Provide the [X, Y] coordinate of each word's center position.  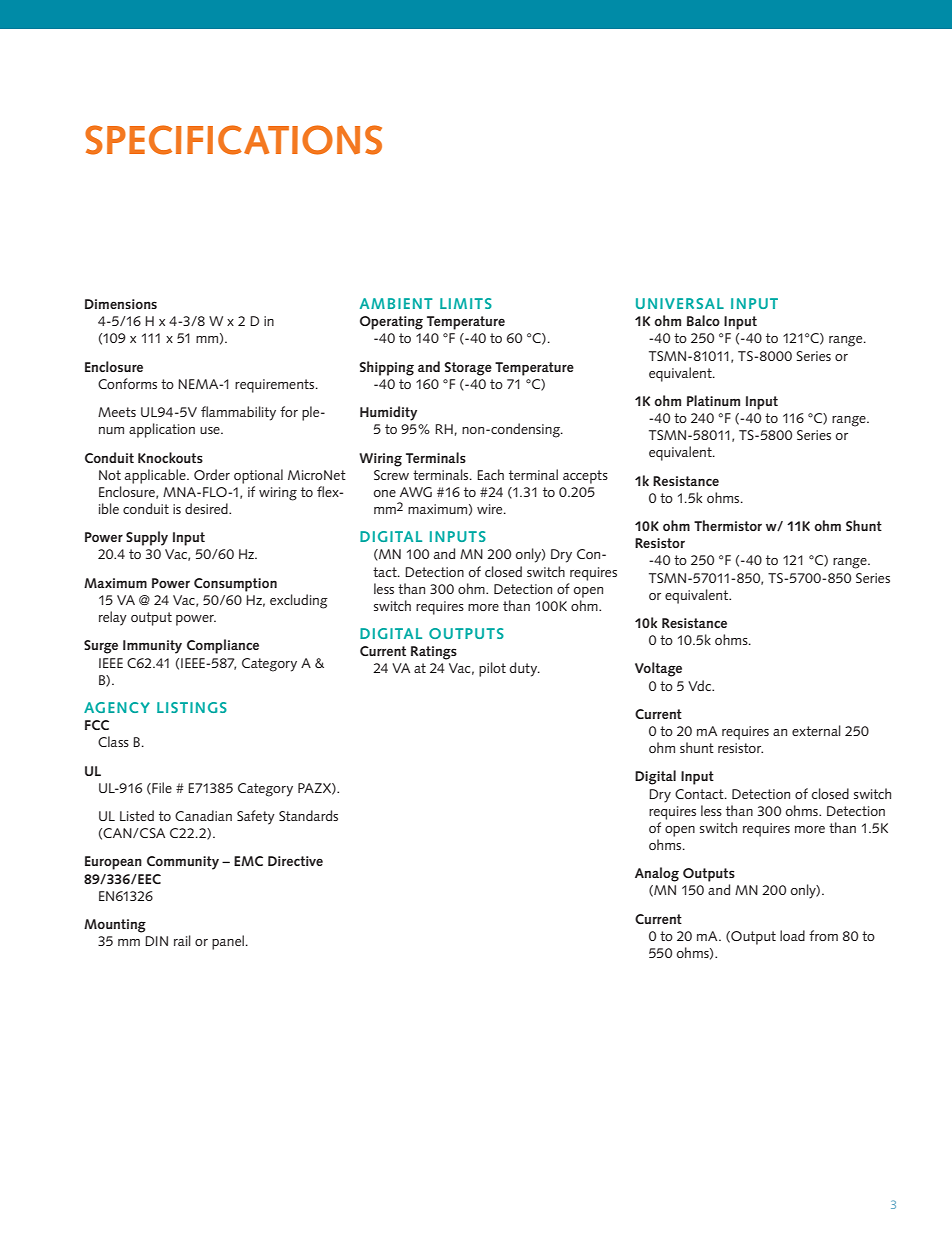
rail [182, 940]
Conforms [127, 383]
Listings [192, 707]
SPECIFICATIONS [233, 140]
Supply [147, 538]
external [816, 730]
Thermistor [728, 525]
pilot [492, 669]
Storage [468, 369]
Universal [680, 303]
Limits [466, 303]
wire [491, 509]
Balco [703, 320]
